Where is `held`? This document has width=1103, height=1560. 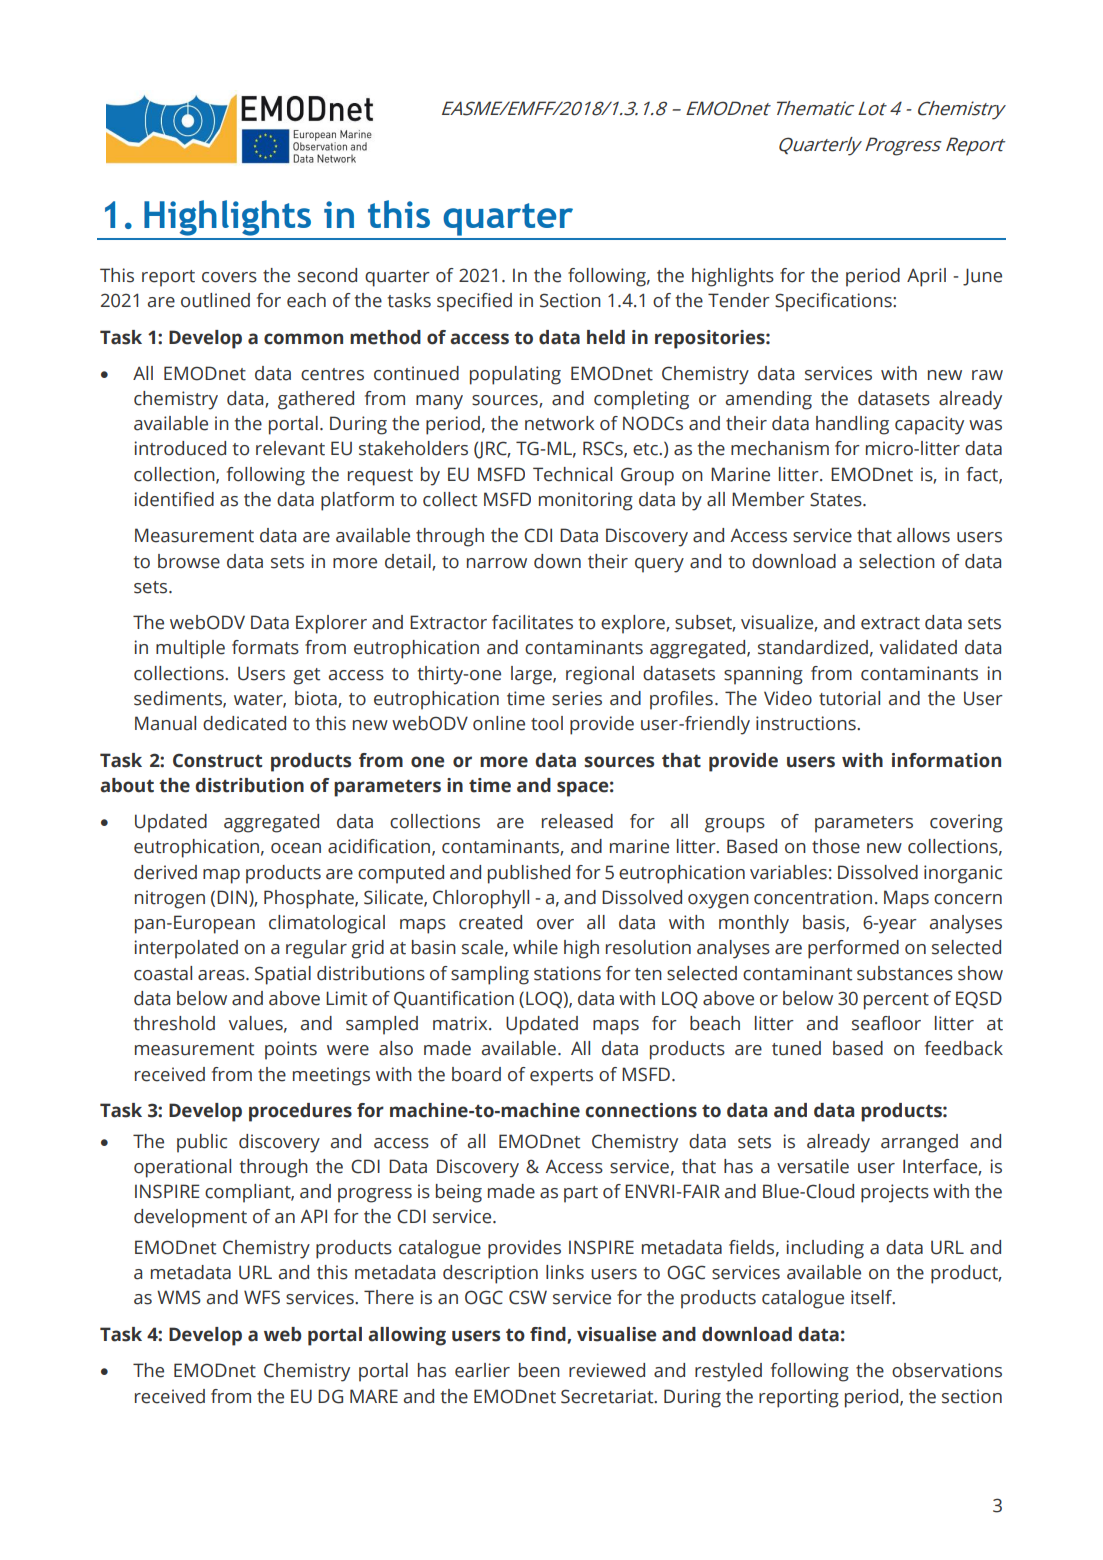
held is located at coordinates (606, 337).
